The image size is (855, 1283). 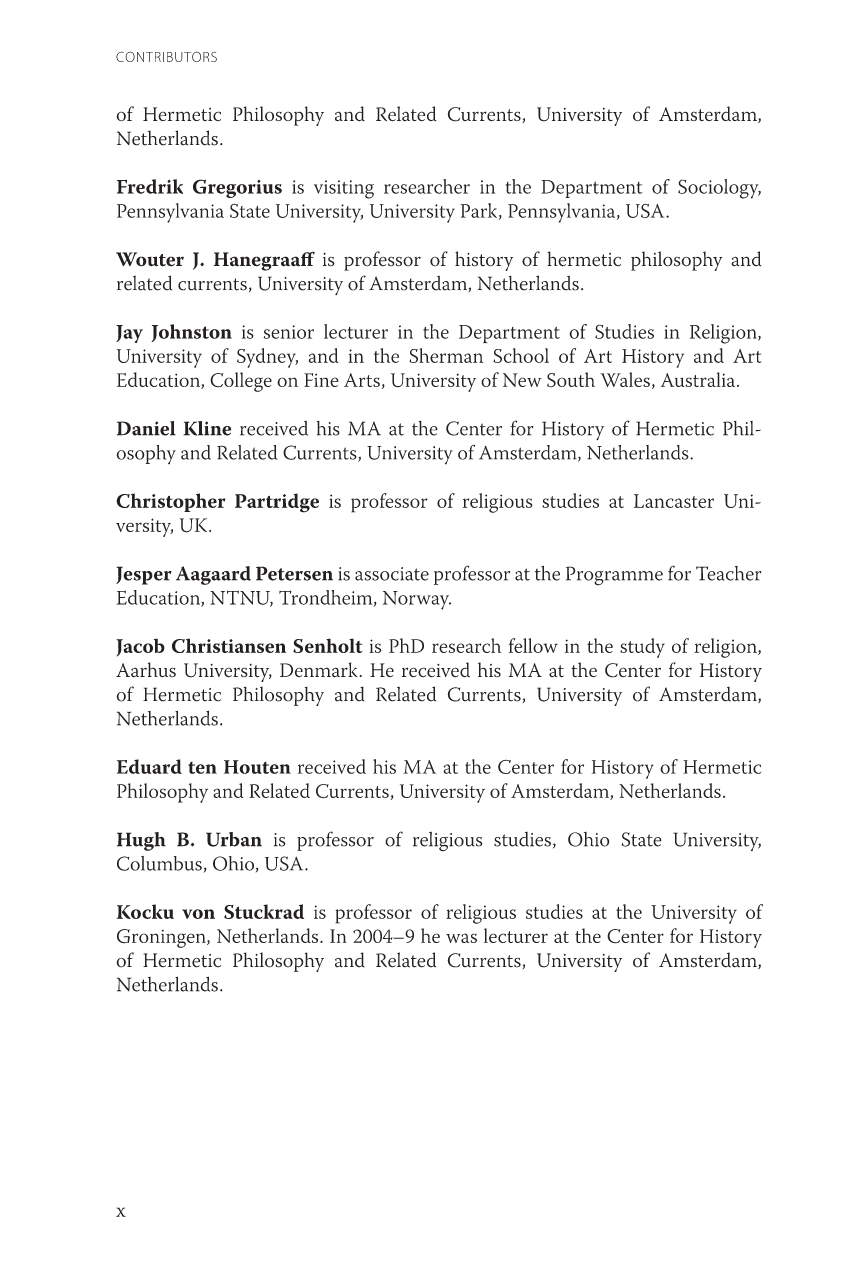 What do you see at coordinates (344, 189) in the screenshot?
I see `visiting` at bounding box center [344, 189].
